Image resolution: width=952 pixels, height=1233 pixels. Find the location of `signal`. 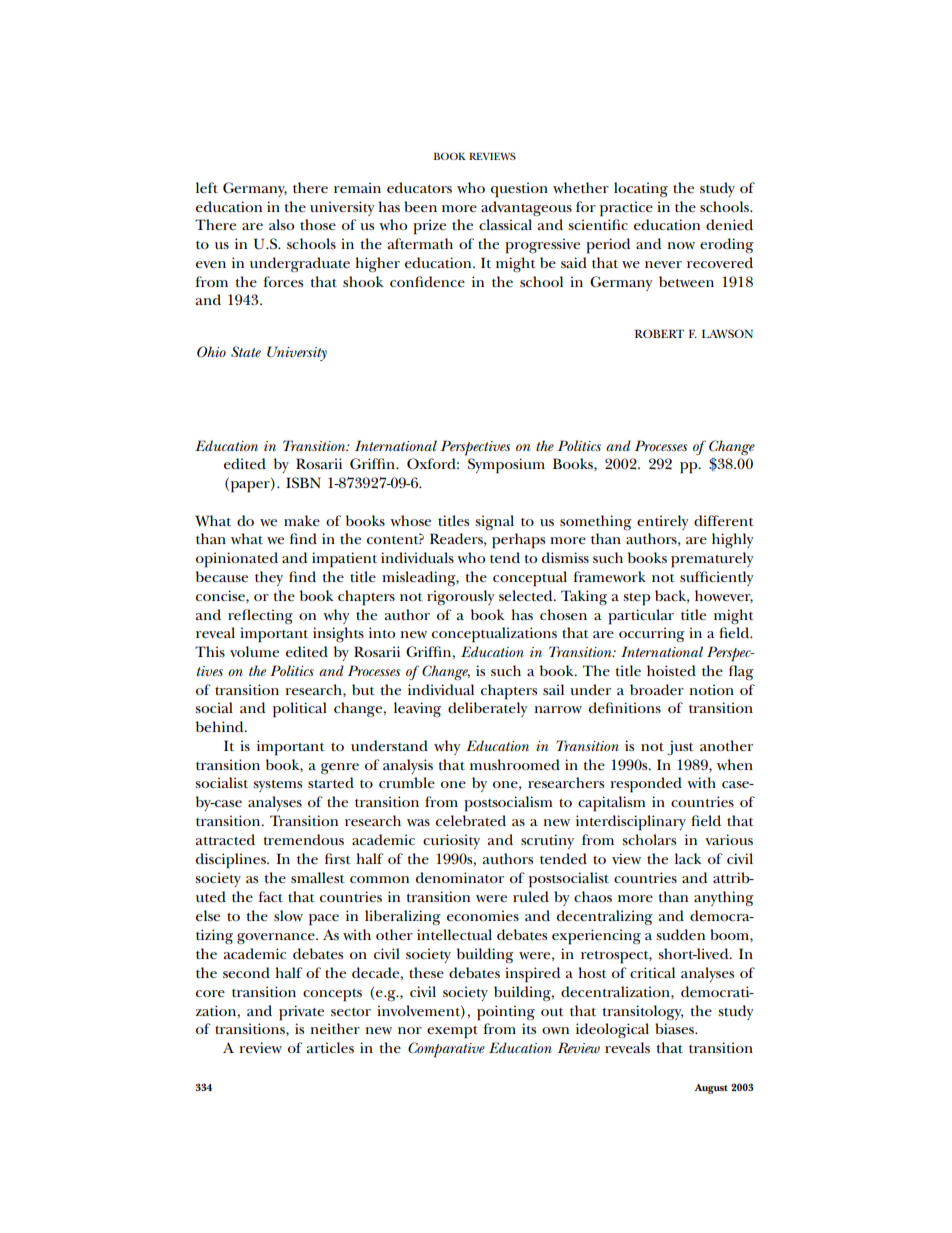

signal is located at coordinates (494, 522).
